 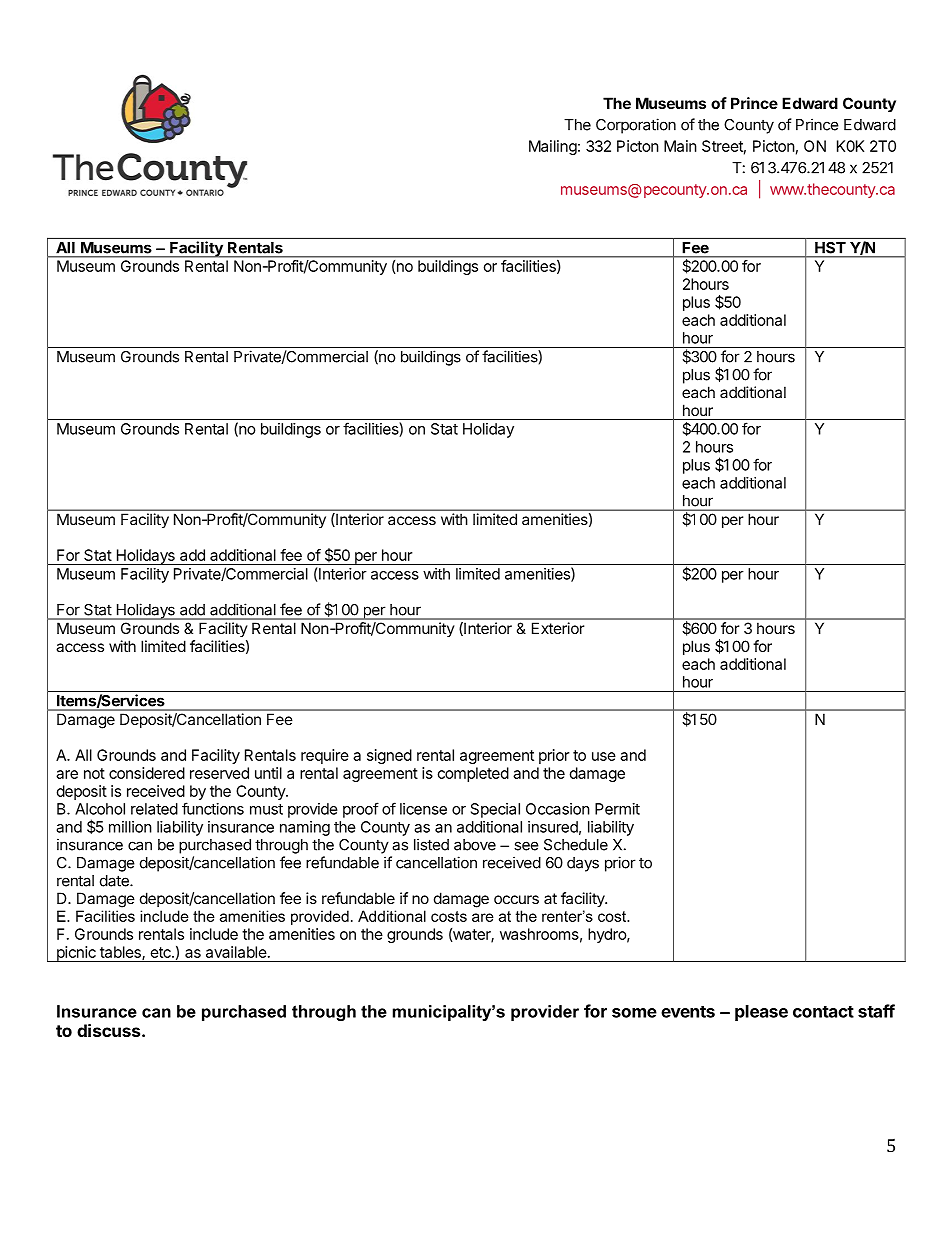 I want to click on Mailing, so click(x=553, y=147).
